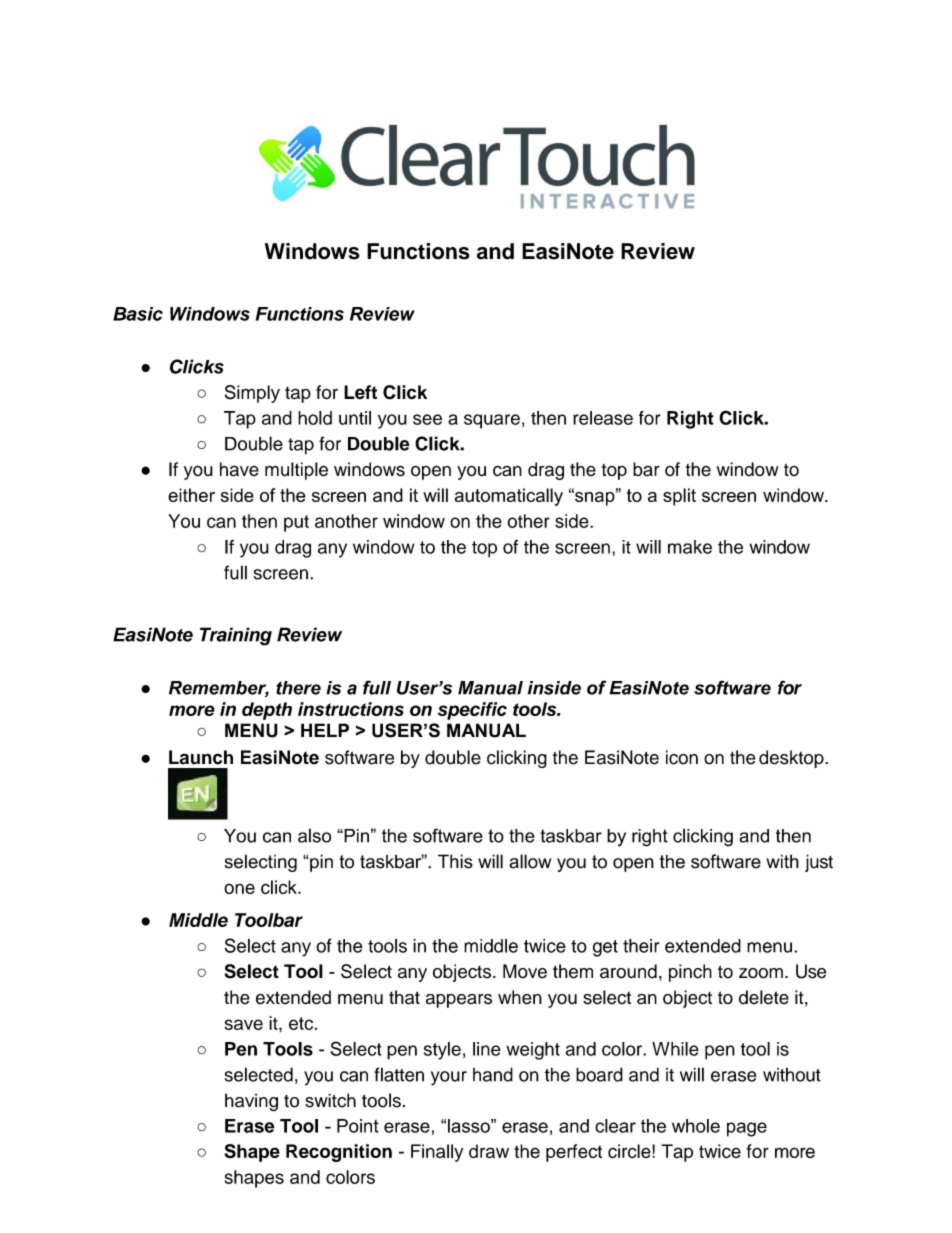 This screenshot has height=1233, width=952. What do you see at coordinates (138, 314) in the screenshot?
I see `Basic` at bounding box center [138, 314].
